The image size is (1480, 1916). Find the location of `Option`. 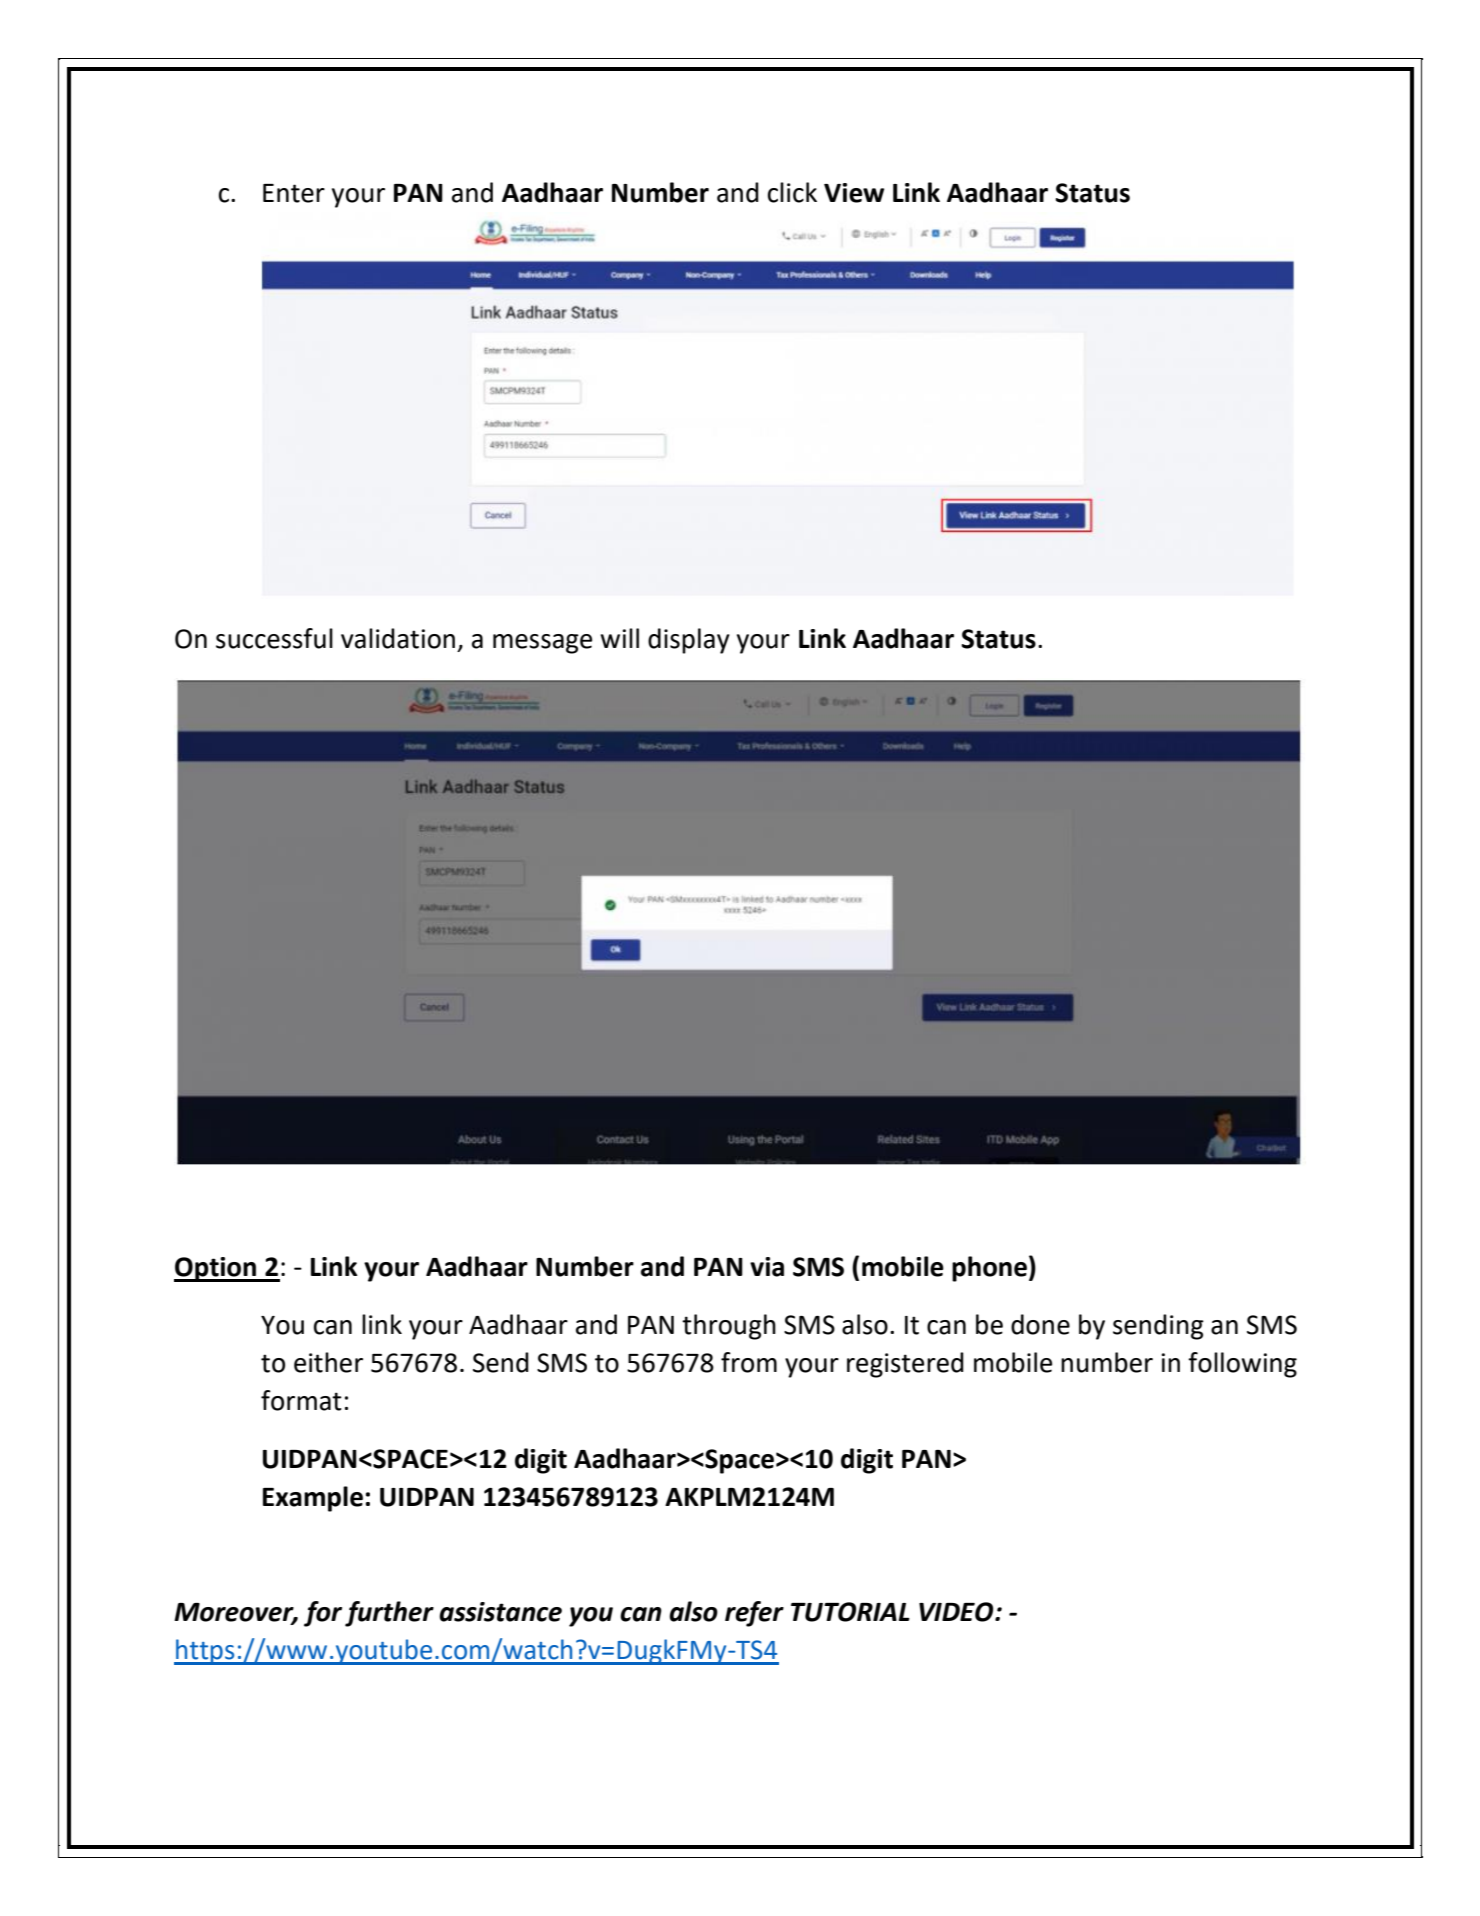

Option is located at coordinates (216, 1269).
